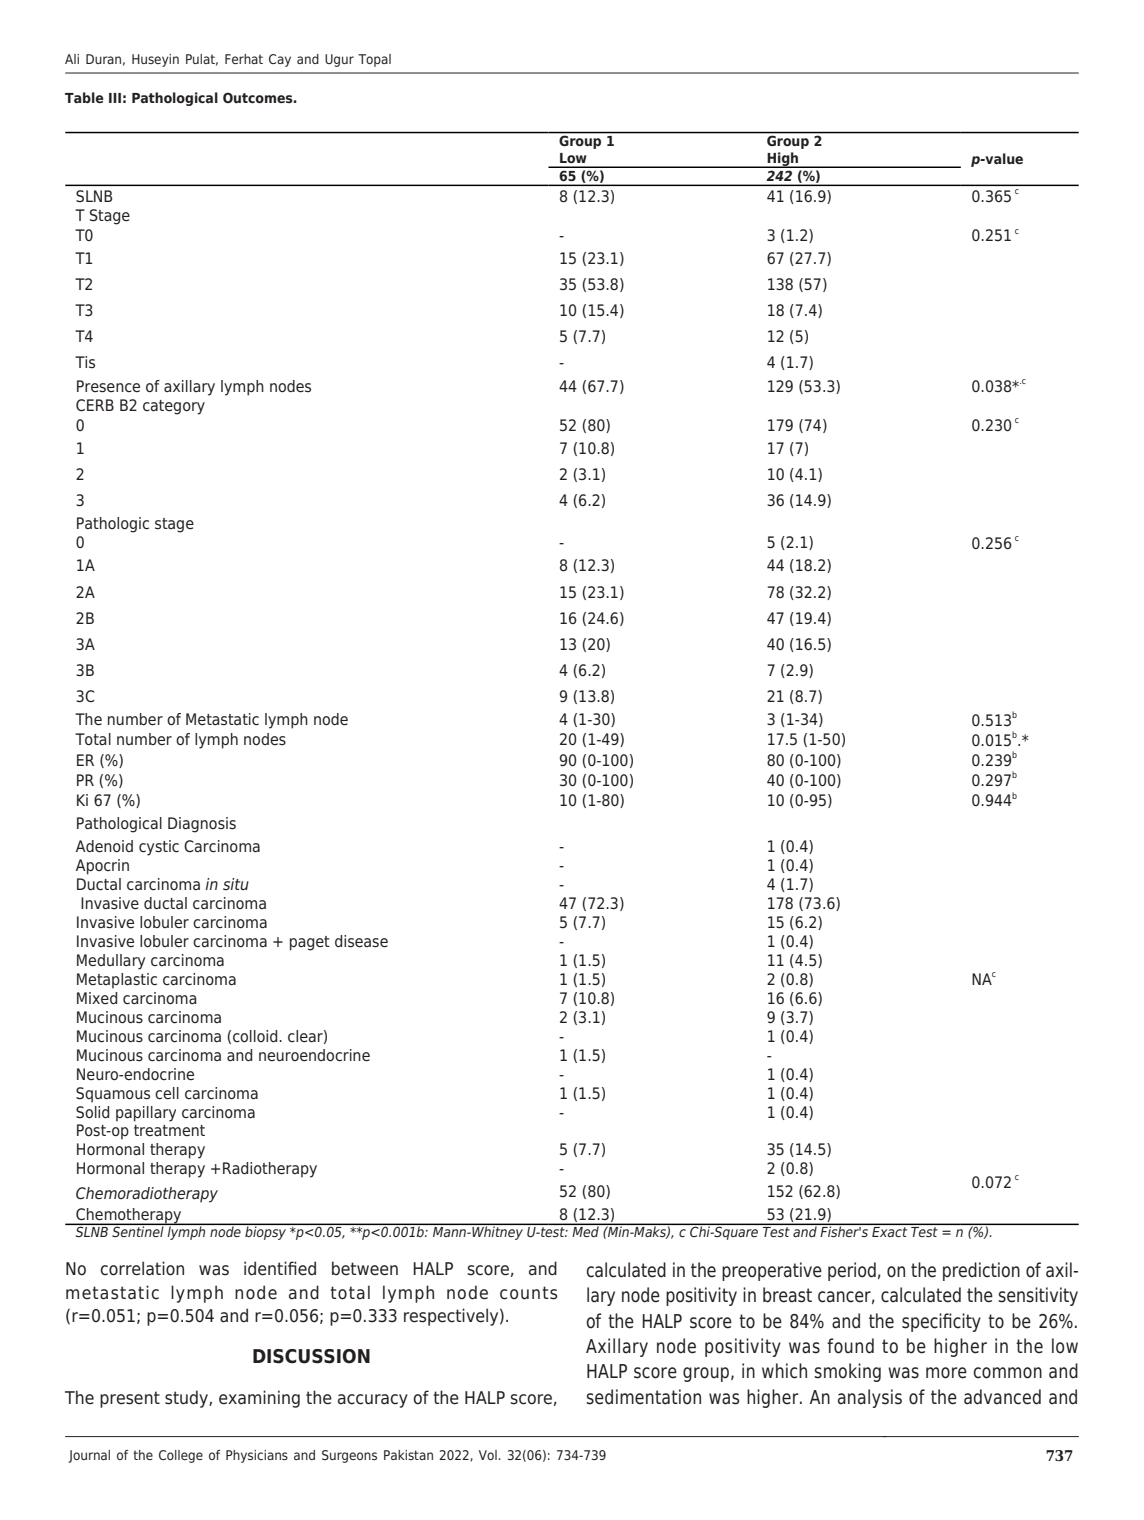 The height and width of the document is (1520, 1144). Describe the element at coordinates (374, 60) in the document. I see `Topal` at that location.
